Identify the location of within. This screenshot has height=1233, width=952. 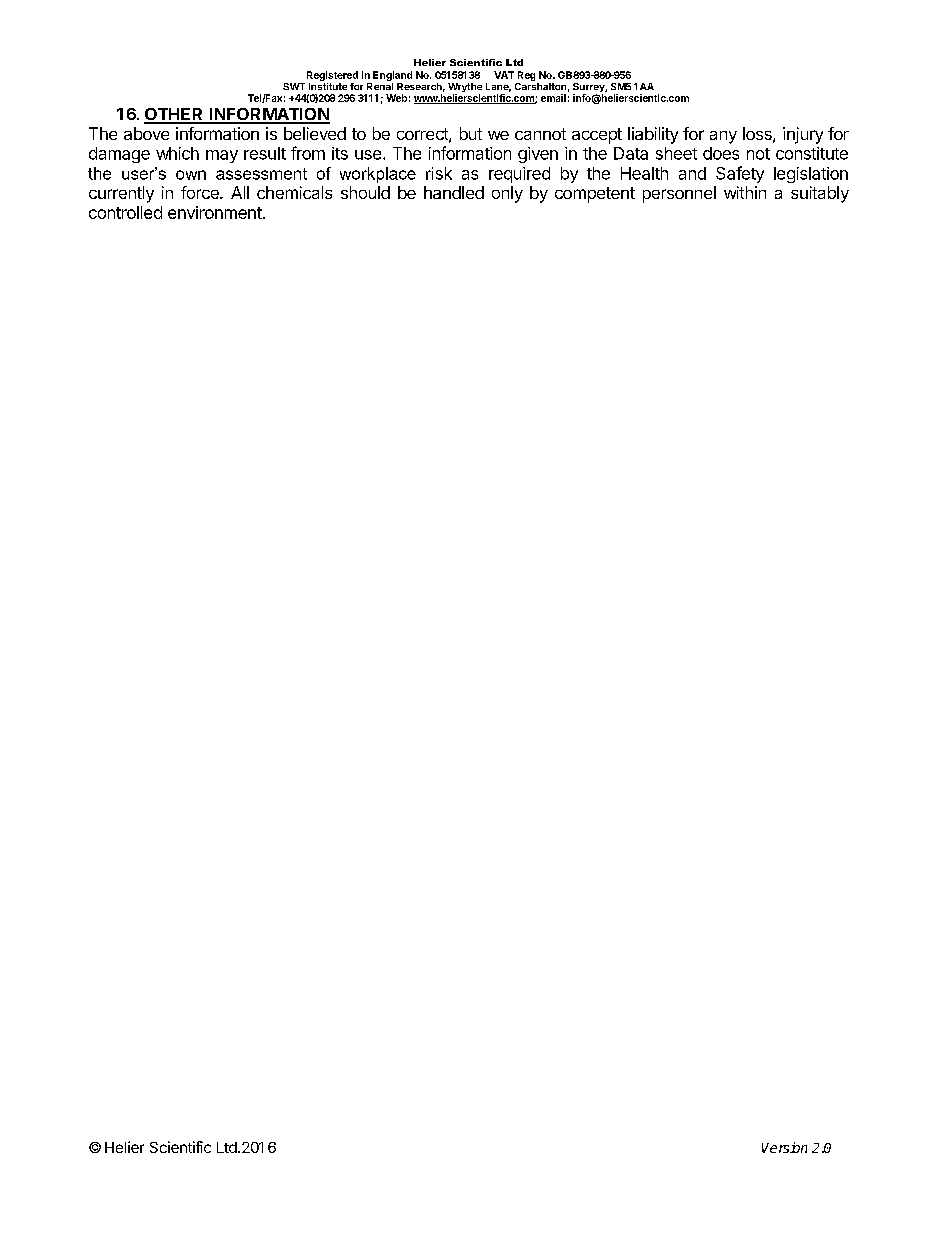
(745, 192).
